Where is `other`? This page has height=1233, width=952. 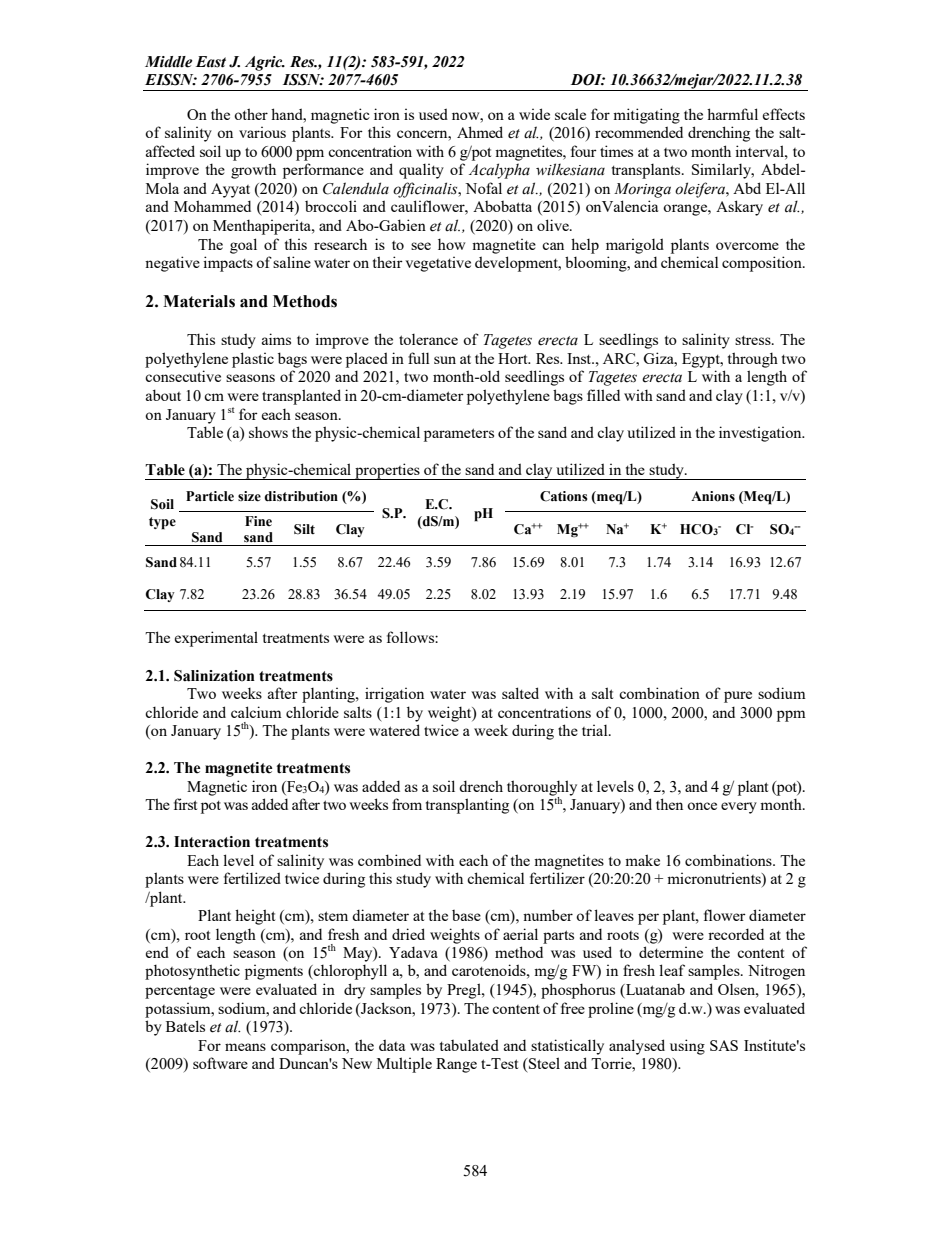 other is located at coordinates (251, 114).
